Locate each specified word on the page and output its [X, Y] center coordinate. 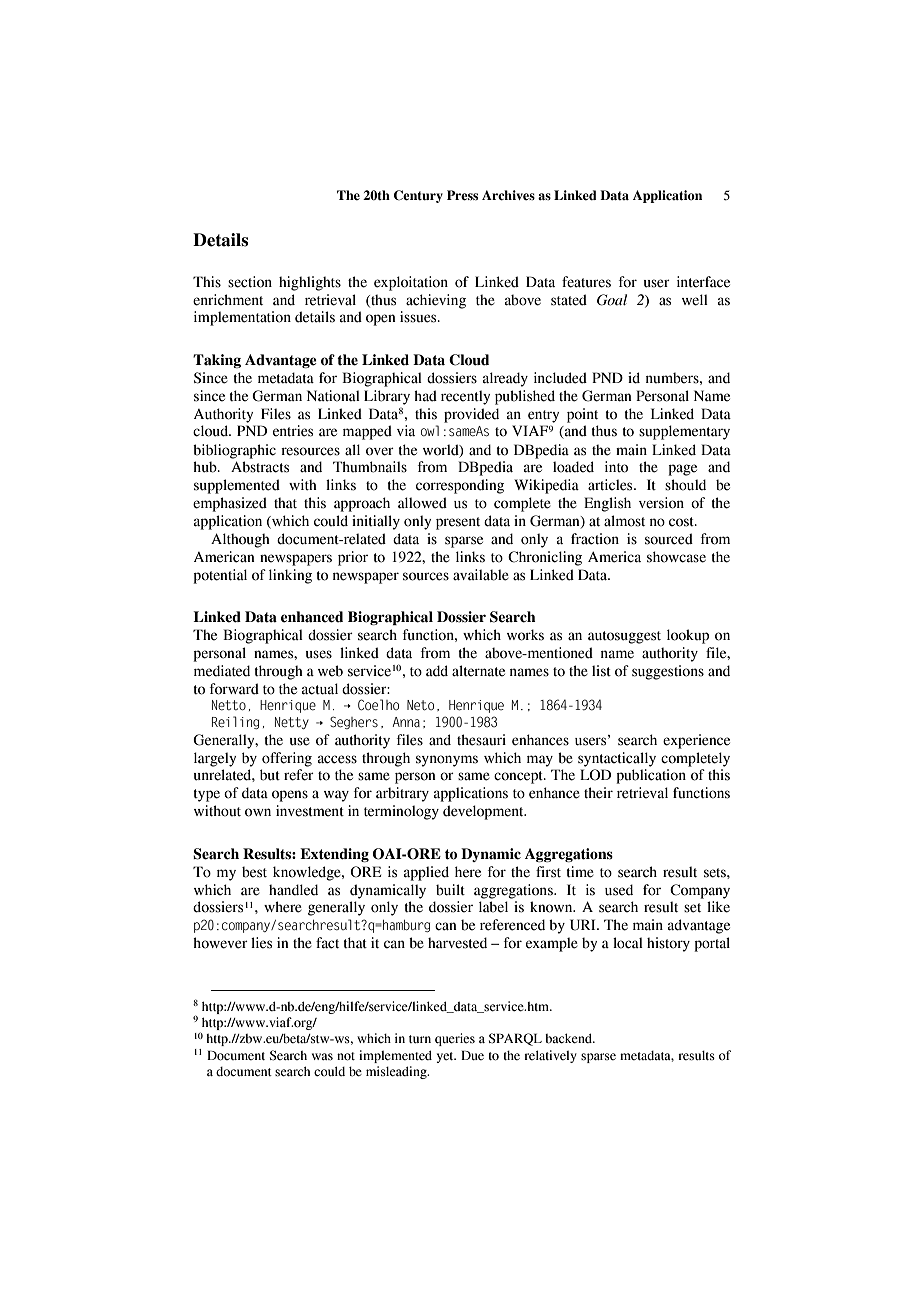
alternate [478, 671]
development [484, 812]
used [619, 890]
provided [471, 415]
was [322, 1057]
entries [293, 431]
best [254, 872]
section [250, 282]
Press [462, 195]
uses [319, 654]
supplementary [684, 432]
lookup [688, 636]
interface [703, 282]
